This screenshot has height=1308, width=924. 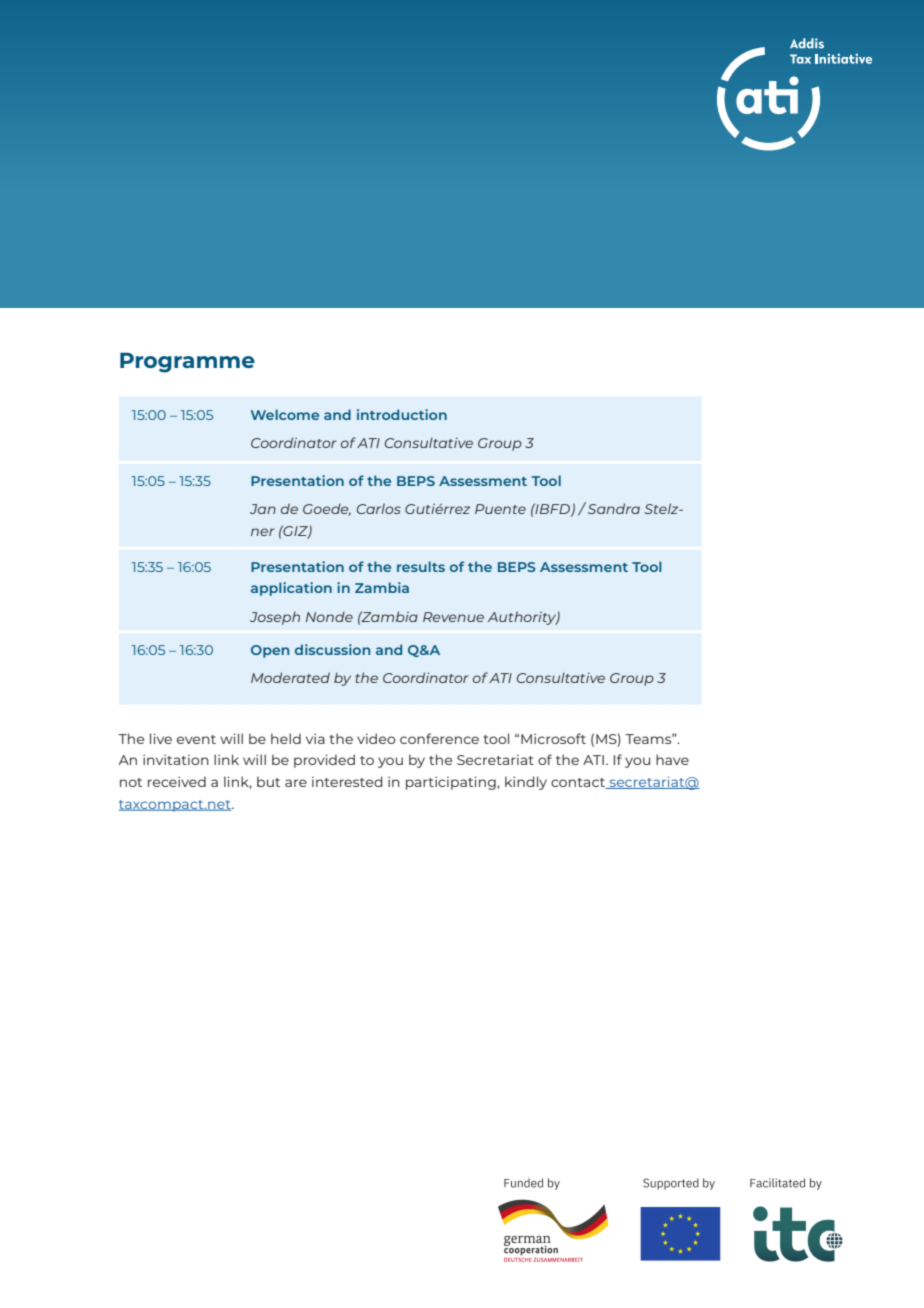 What do you see at coordinates (452, 783) in the screenshot?
I see `participating` at bounding box center [452, 783].
